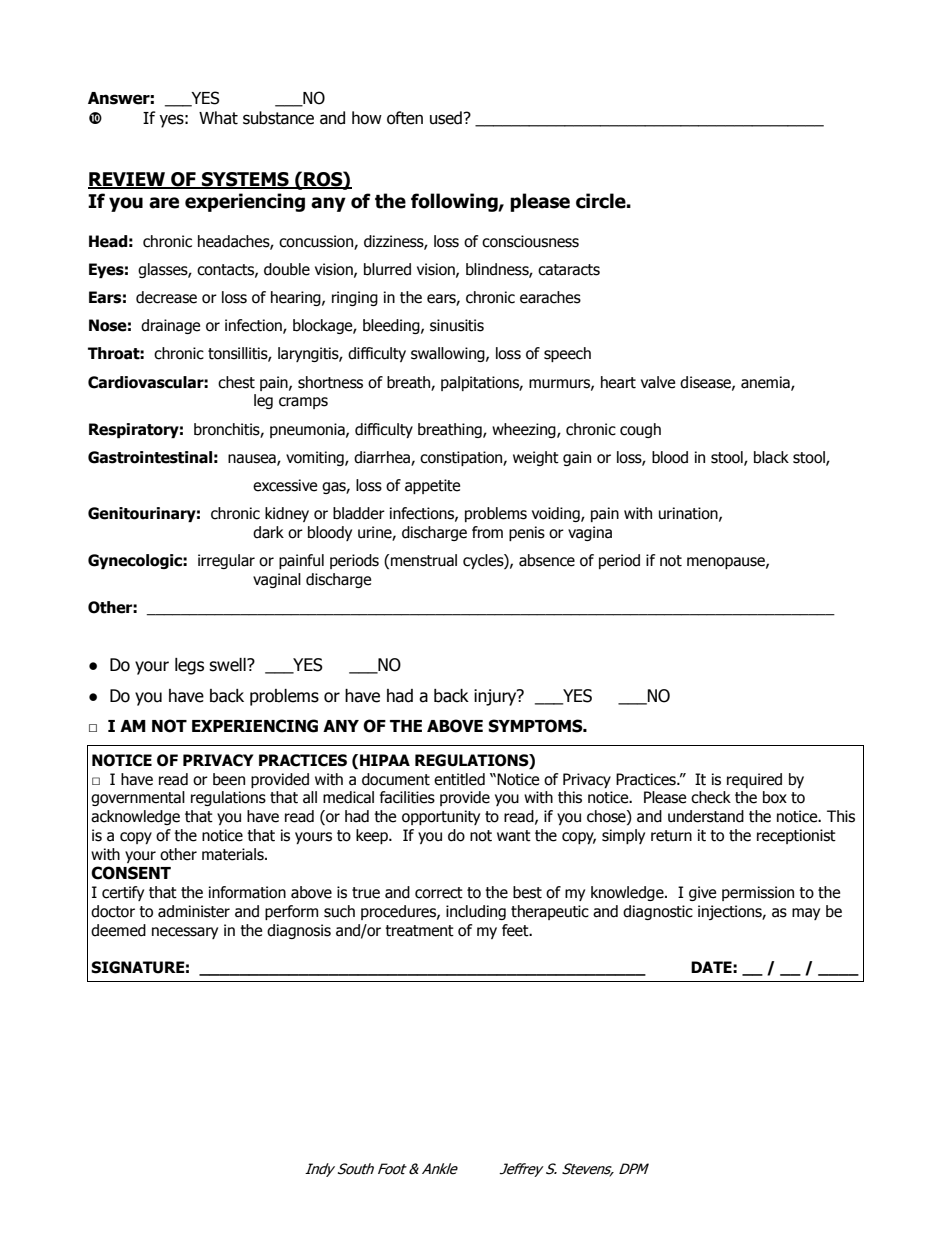  What do you see at coordinates (487, 532) in the screenshot?
I see `from` at bounding box center [487, 532].
